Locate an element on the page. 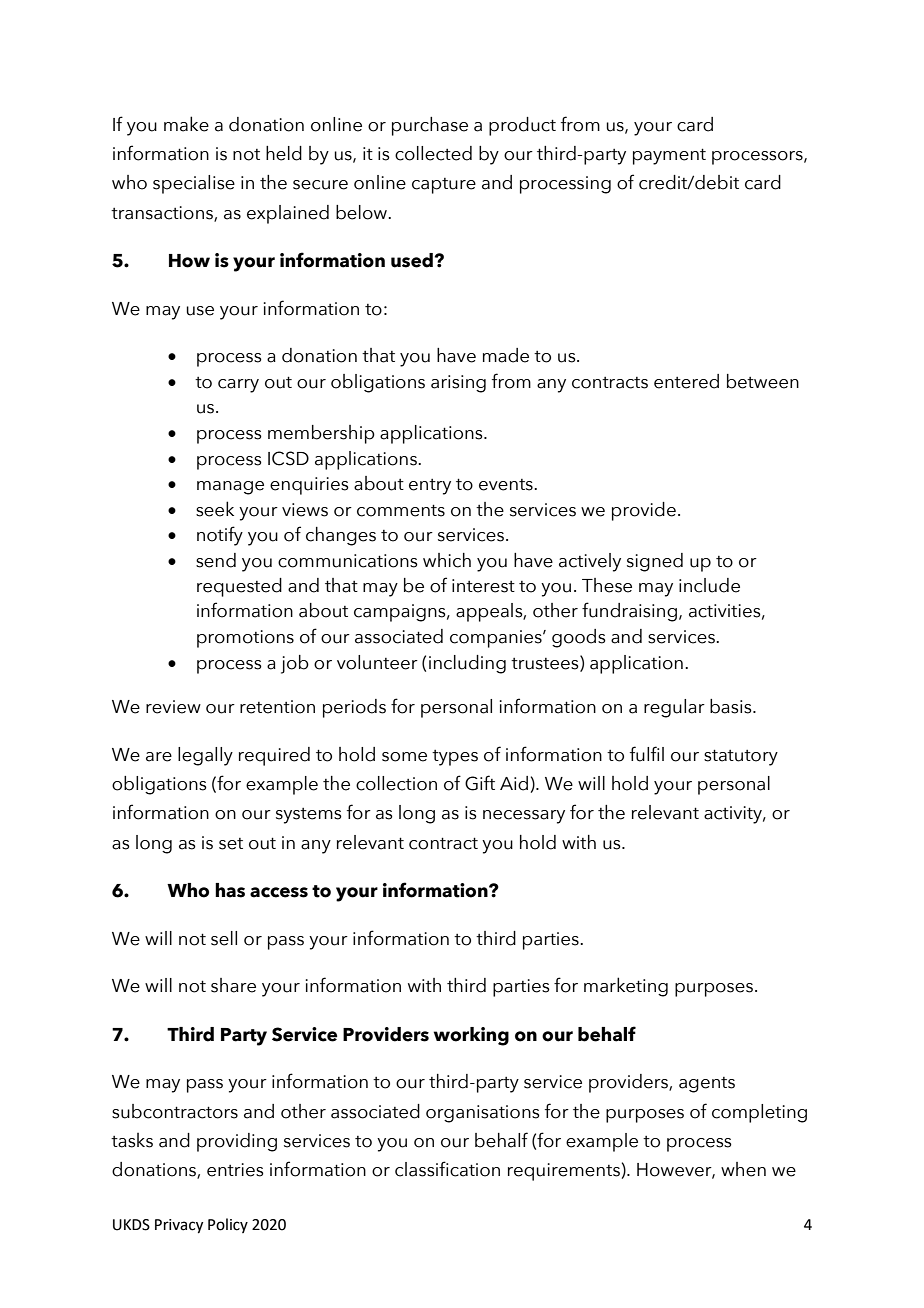  signed is located at coordinates (655, 562).
